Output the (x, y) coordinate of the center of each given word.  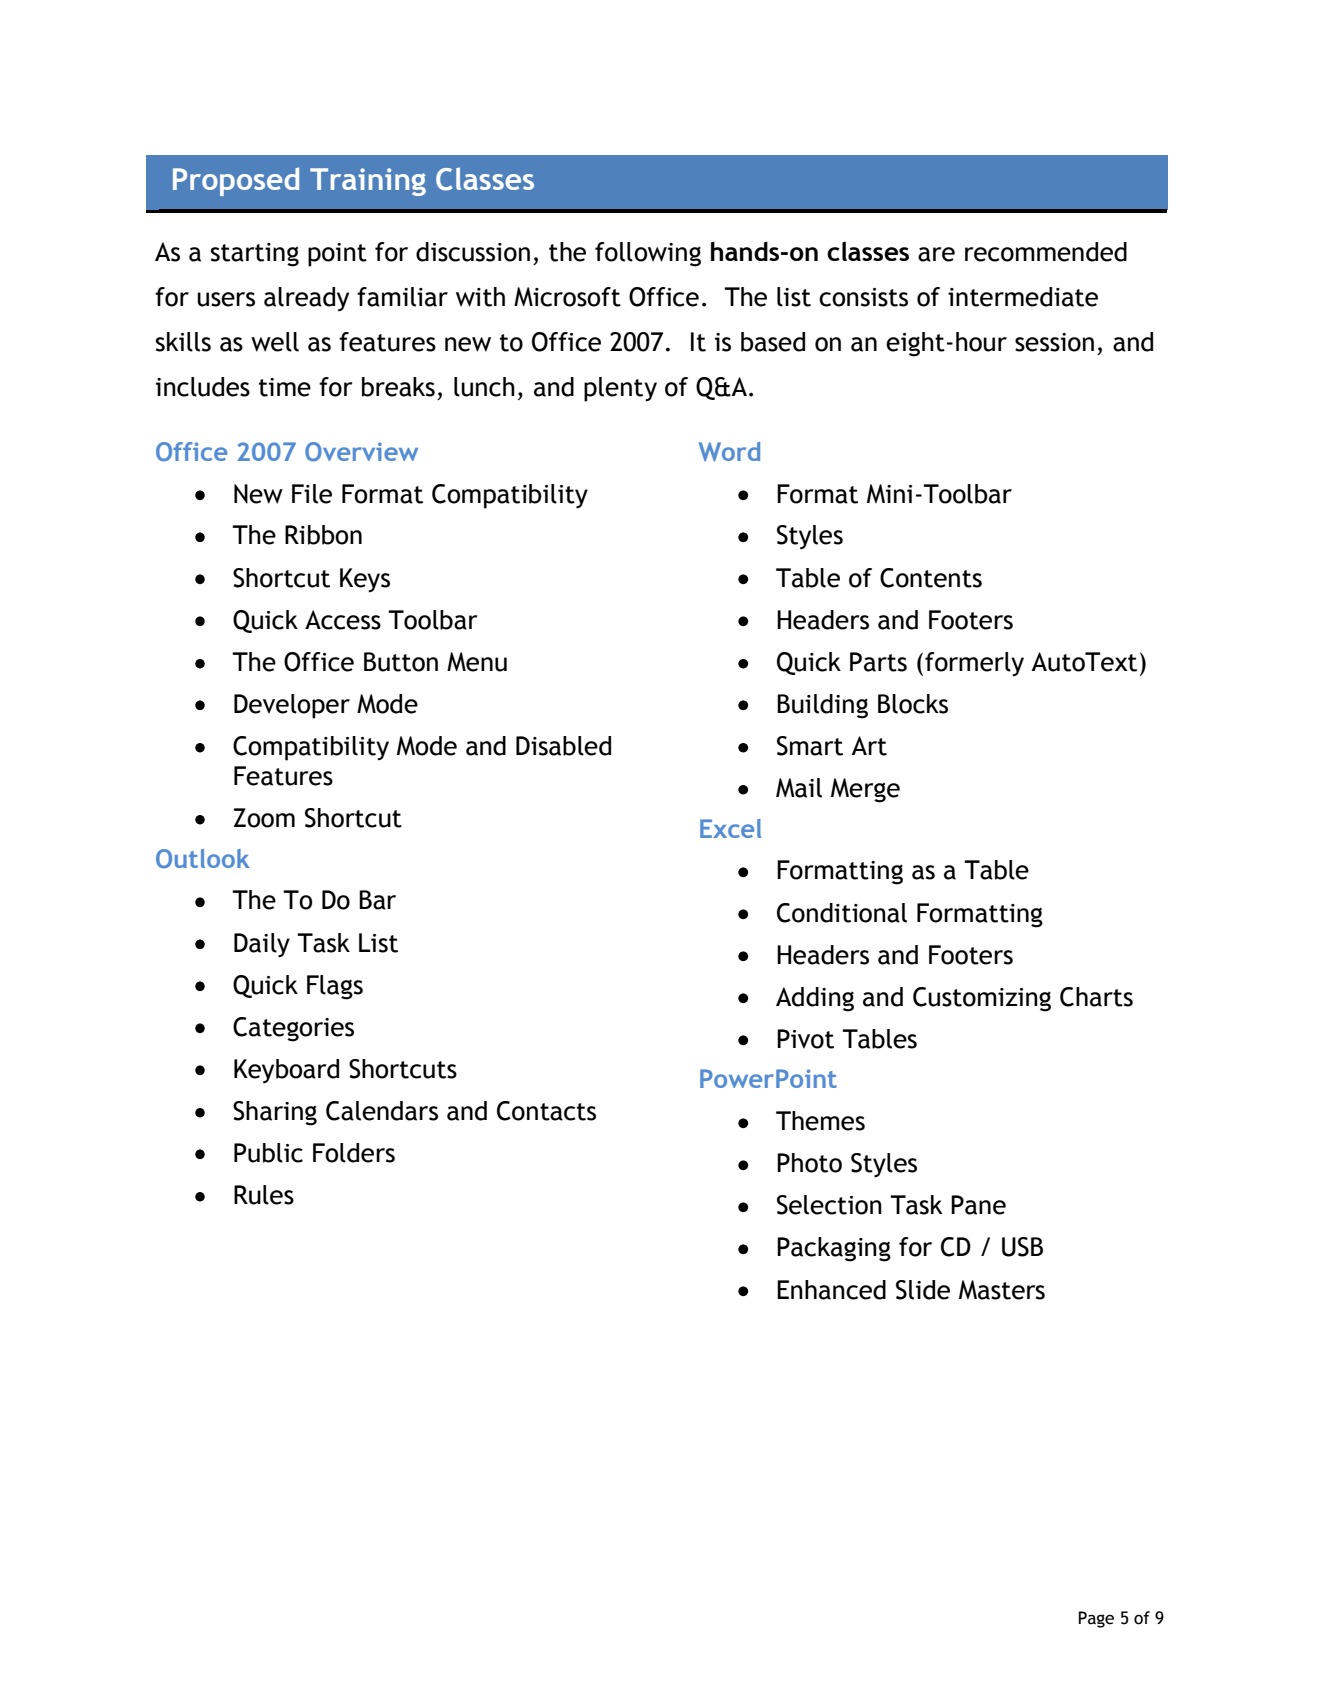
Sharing (275, 1113)
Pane (978, 1205)
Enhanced (831, 1290)
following (648, 254)
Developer (292, 706)
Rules (264, 1195)
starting (255, 255)
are (936, 254)
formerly (974, 664)
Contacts (546, 1111)
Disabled (563, 746)
